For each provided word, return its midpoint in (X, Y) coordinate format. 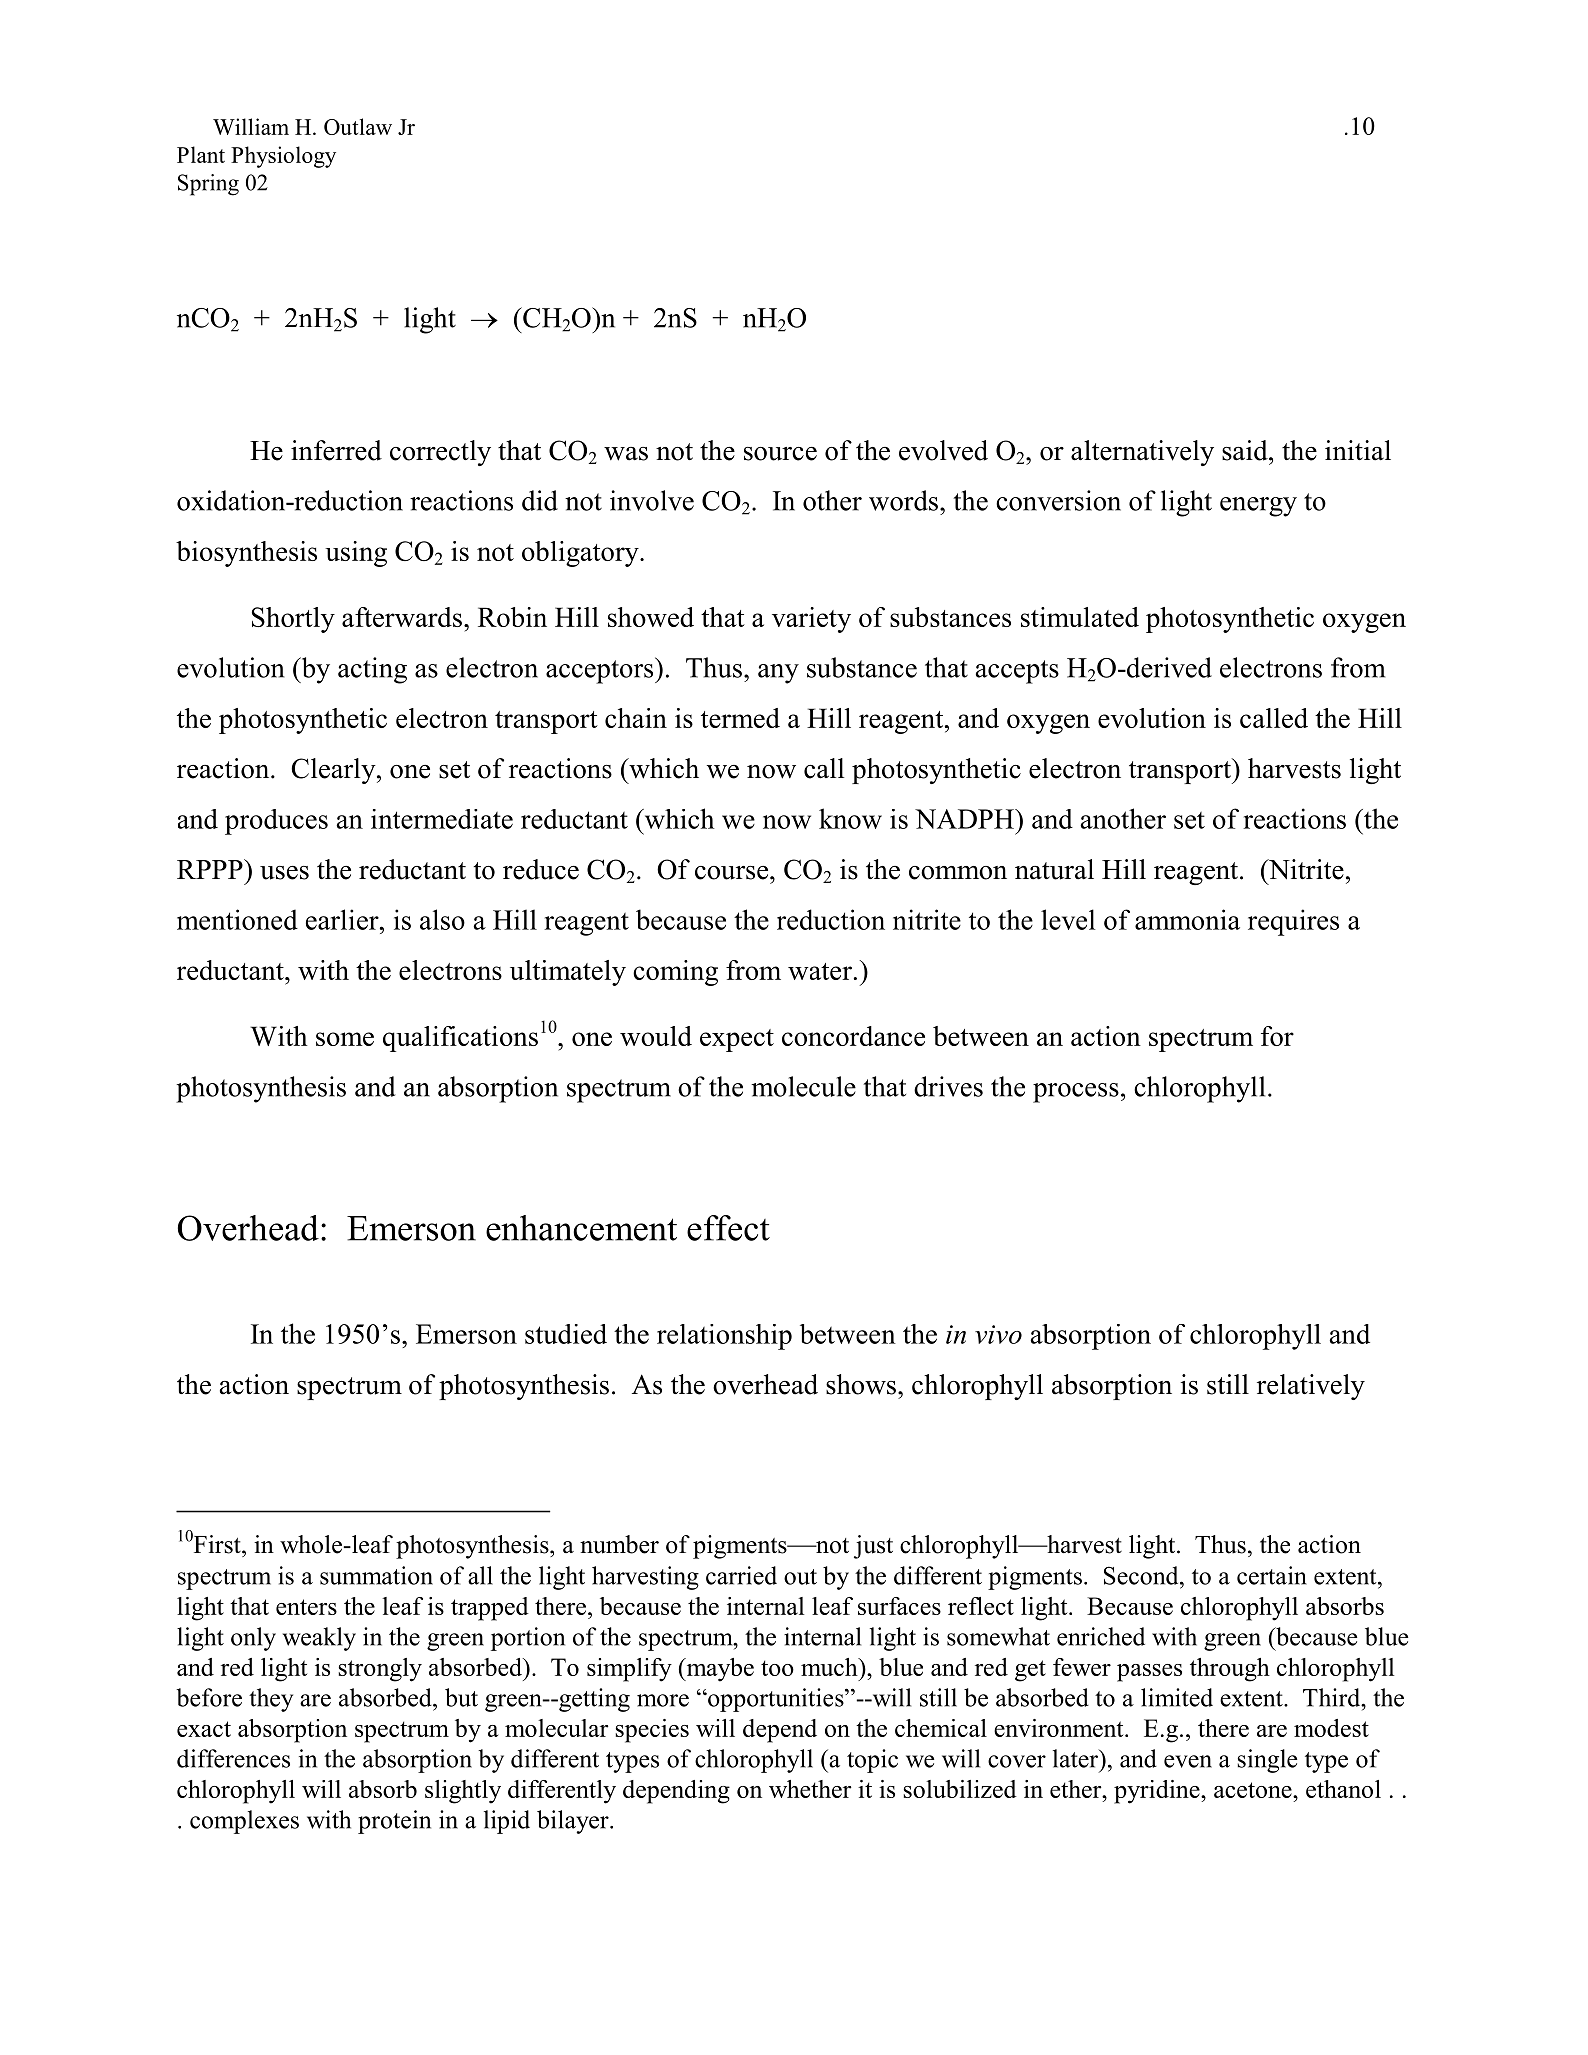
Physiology (283, 157)
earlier (343, 919)
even (1188, 1761)
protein (394, 1822)
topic (872, 1761)
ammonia (1187, 919)
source (780, 454)
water (820, 971)
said (1246, 450)
